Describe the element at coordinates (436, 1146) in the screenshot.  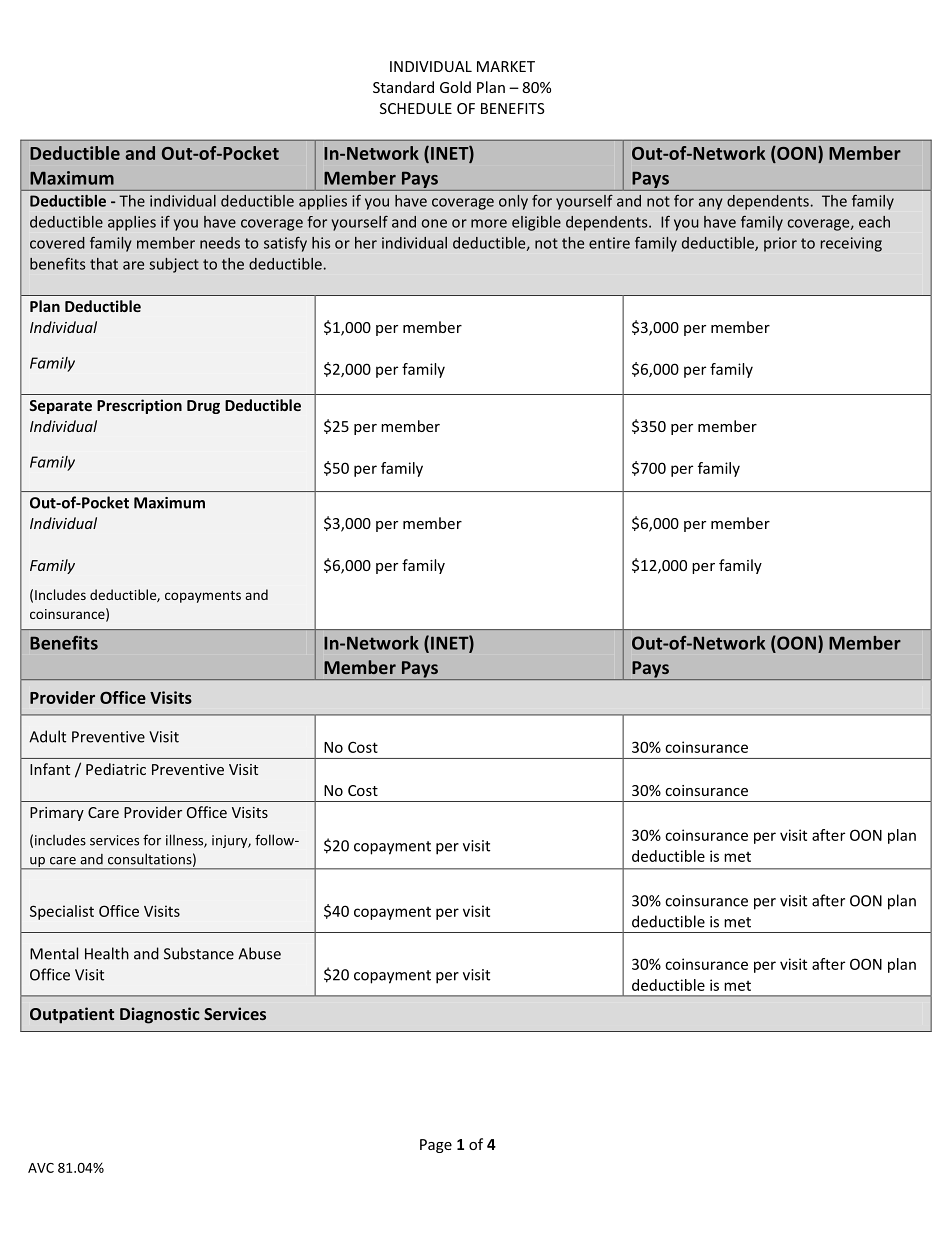
I see `Page` at that location.
